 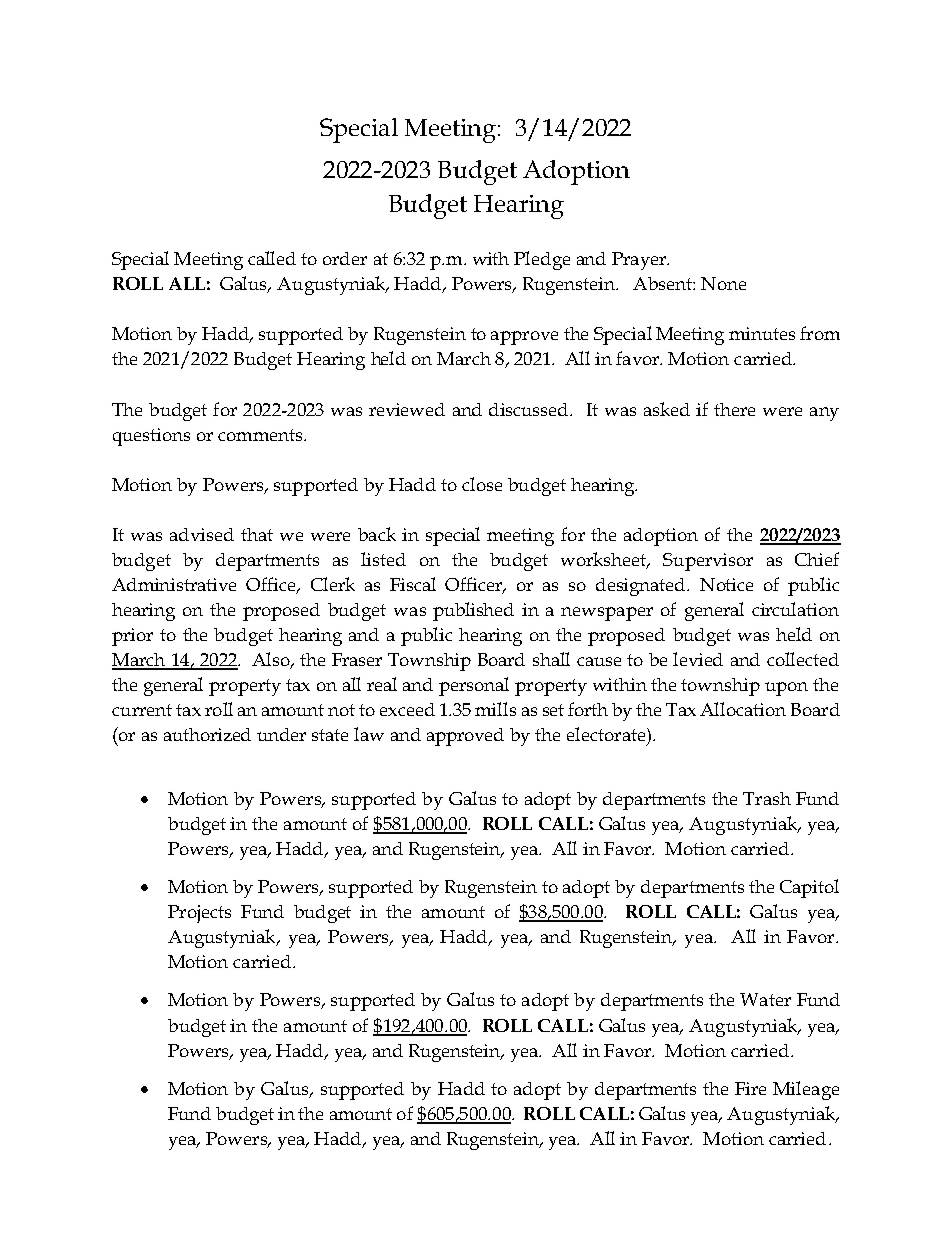 What do you see at coordinates (765, 999) in the screenshot?
I see `Water` at bounding box center [765, 999].
